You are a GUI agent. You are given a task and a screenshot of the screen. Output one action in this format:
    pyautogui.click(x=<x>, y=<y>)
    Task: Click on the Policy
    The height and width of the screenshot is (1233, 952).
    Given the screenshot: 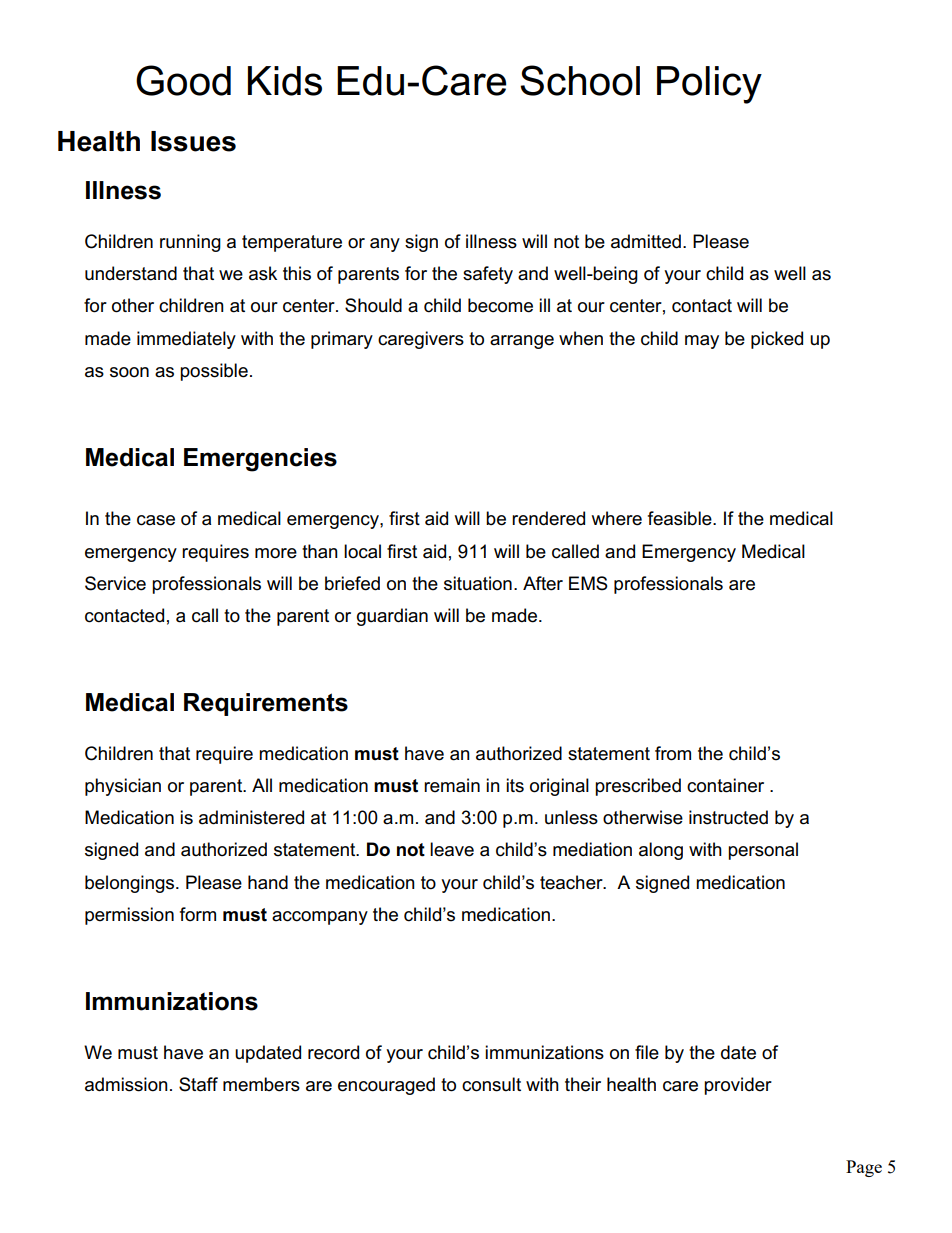 What is the action you would take?
    pyautogui.click(x=709, y=85)
